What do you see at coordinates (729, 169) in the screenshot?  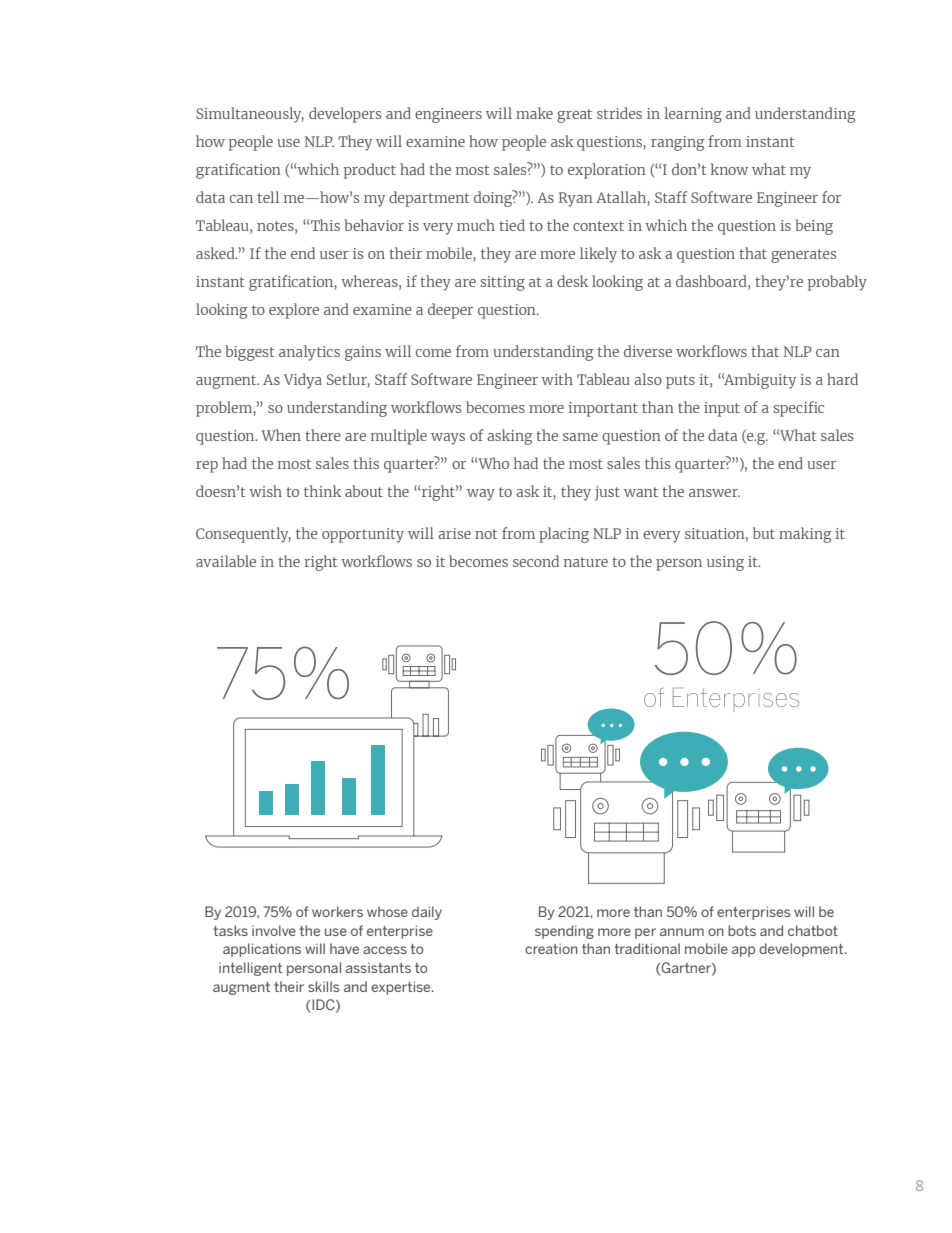 I see `know` at bounding box center [729, 169].
